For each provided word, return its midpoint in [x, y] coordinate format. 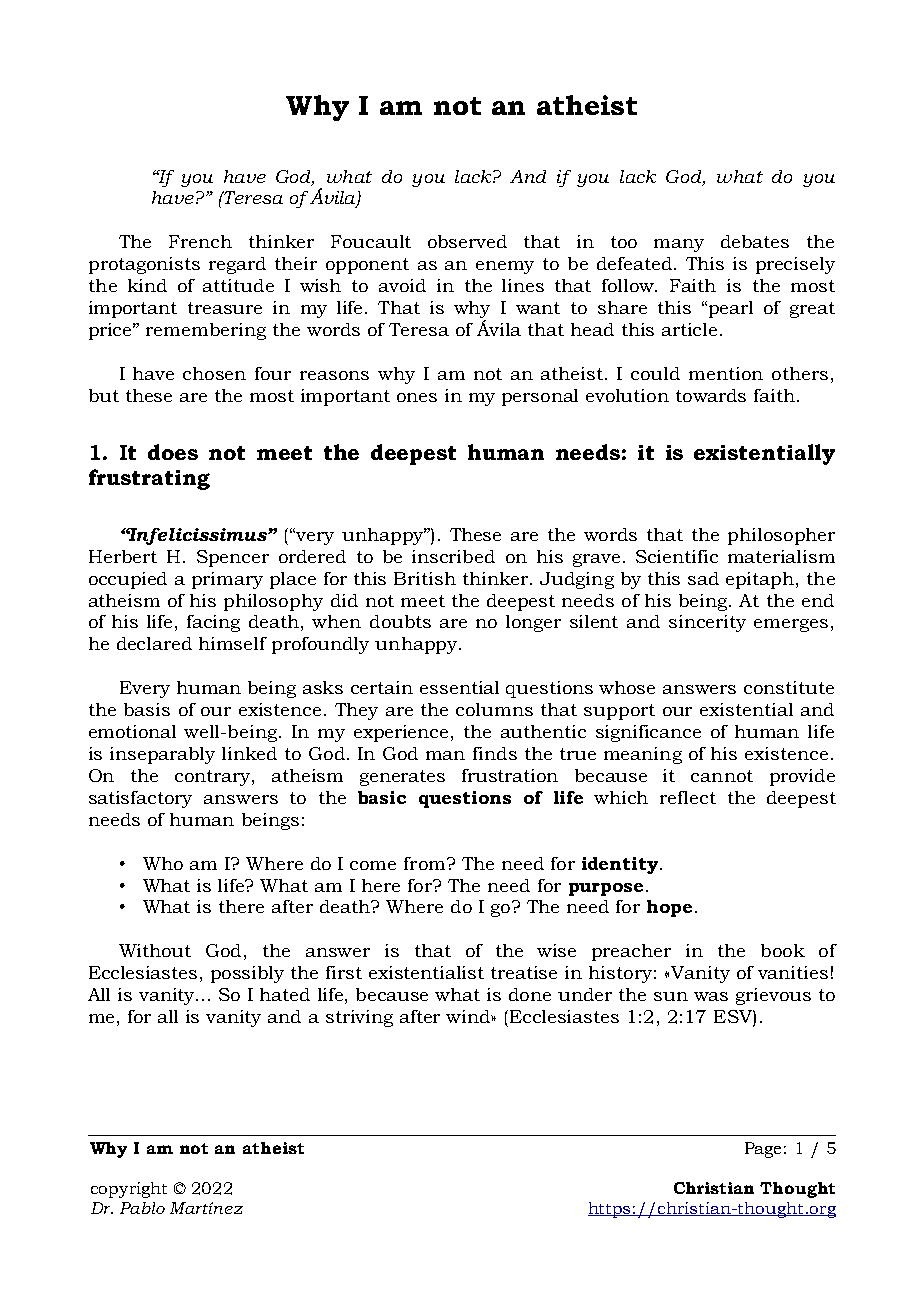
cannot [722, 776]
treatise [524, 972]
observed [467, 241]
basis [147, 709]
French [200, 241]
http [605, 1210]
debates [755, 241]
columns [494, 709]
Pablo [142, 1208]
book [783, 950]
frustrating [149, 479]
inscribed [453, 556]
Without [155, 950]
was [711, 996]
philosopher [781, 536]
